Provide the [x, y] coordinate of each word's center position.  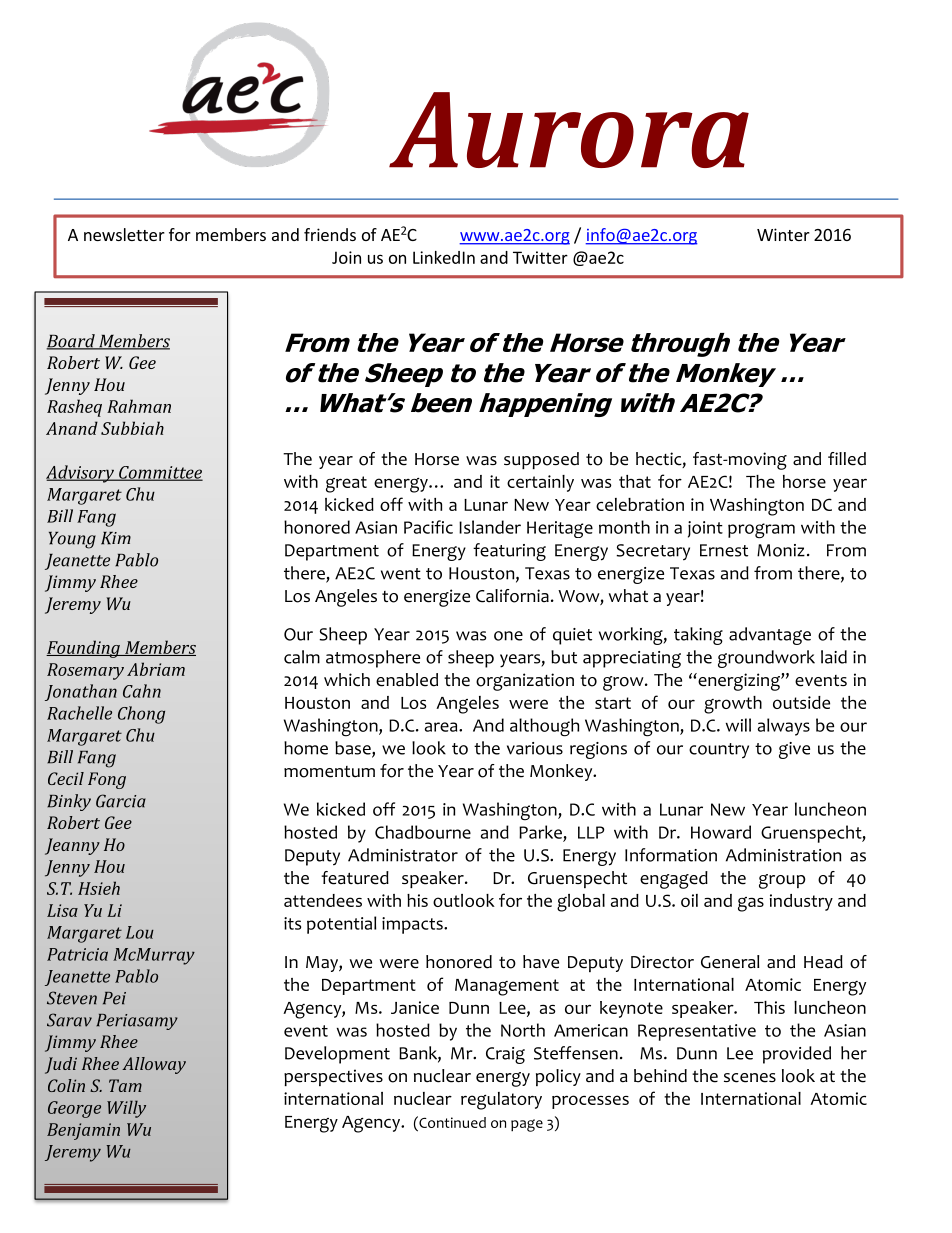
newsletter [124, 234]
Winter [783, 234]
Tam [125, 1085]
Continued [451, 1122]
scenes [750, 1078]
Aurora [569, 130]
